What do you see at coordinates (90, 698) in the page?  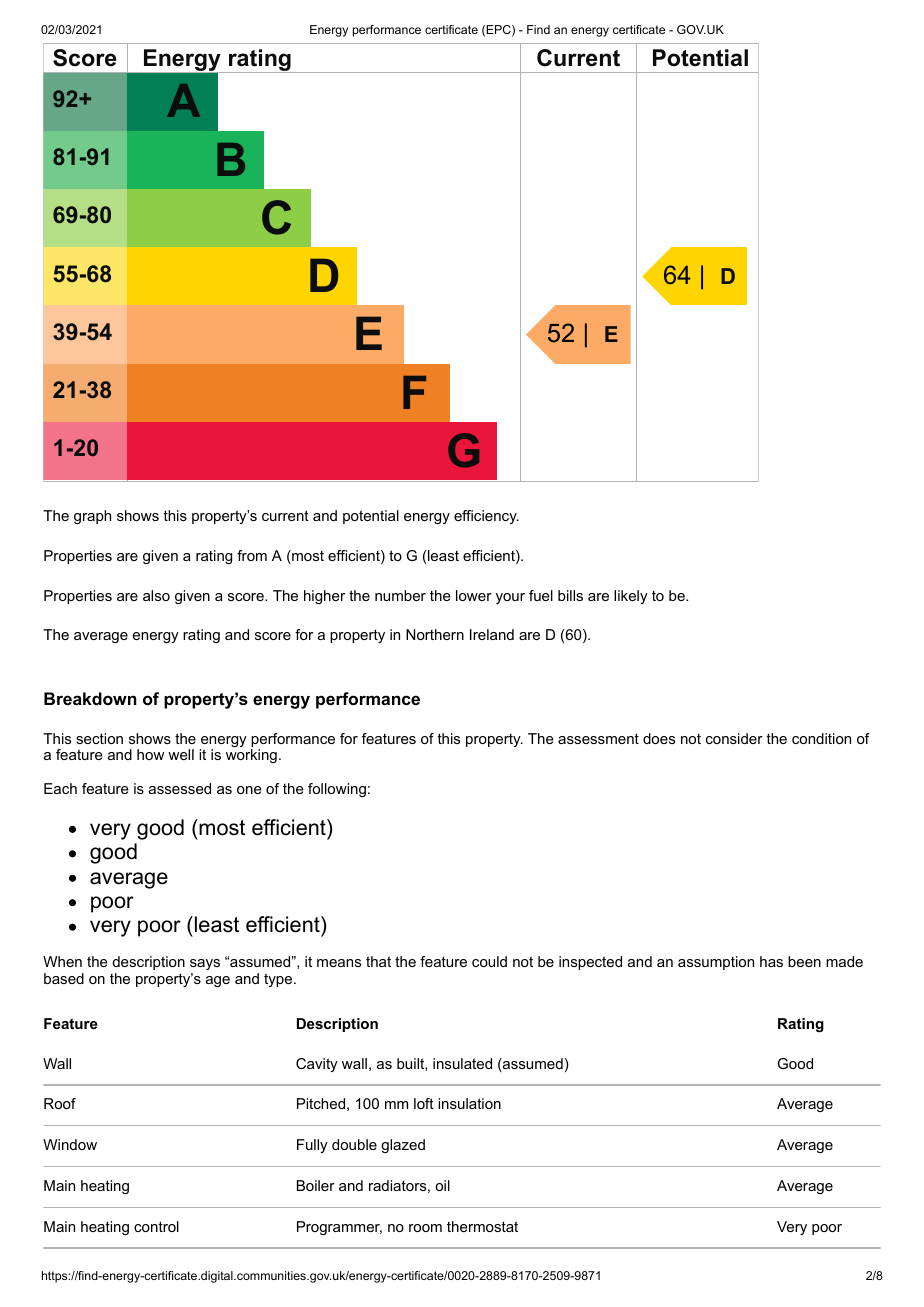 I see `Breakdown` at bounding box center [90, 698].
